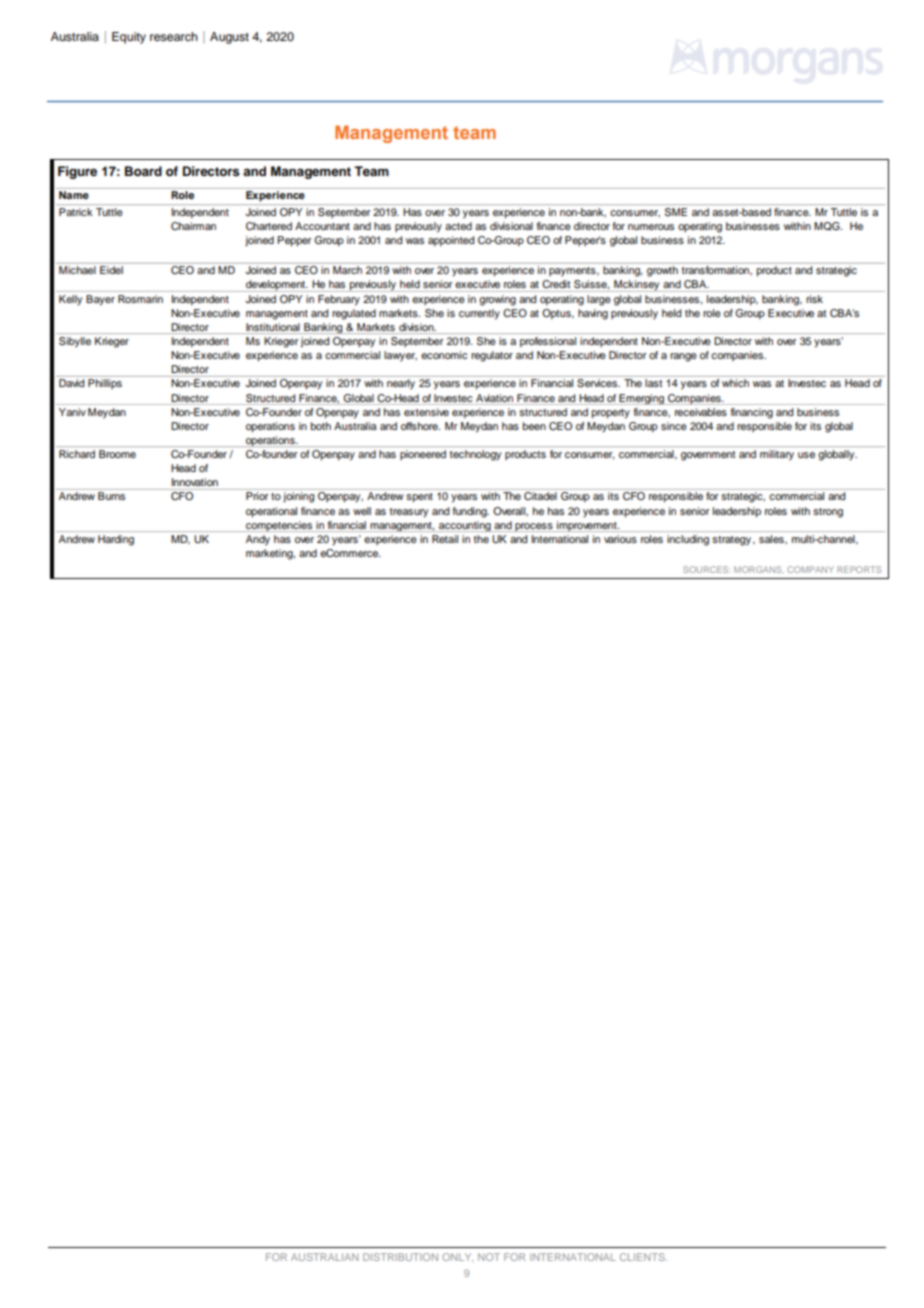 This document has height=1308, width=924. I want to click on Chairman, so click(193, 226).
